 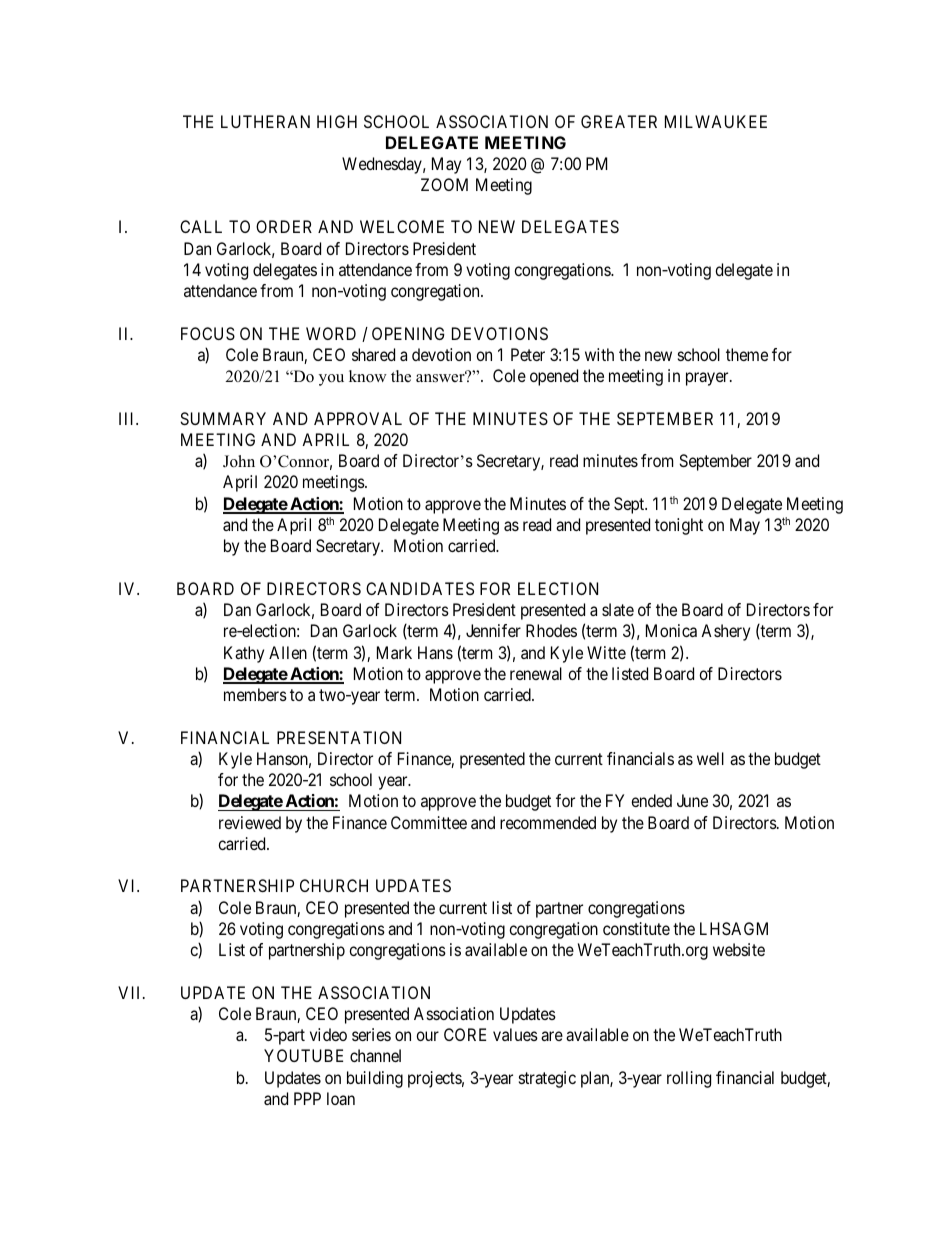 I want to click on well, so click(x=710, y=758).
